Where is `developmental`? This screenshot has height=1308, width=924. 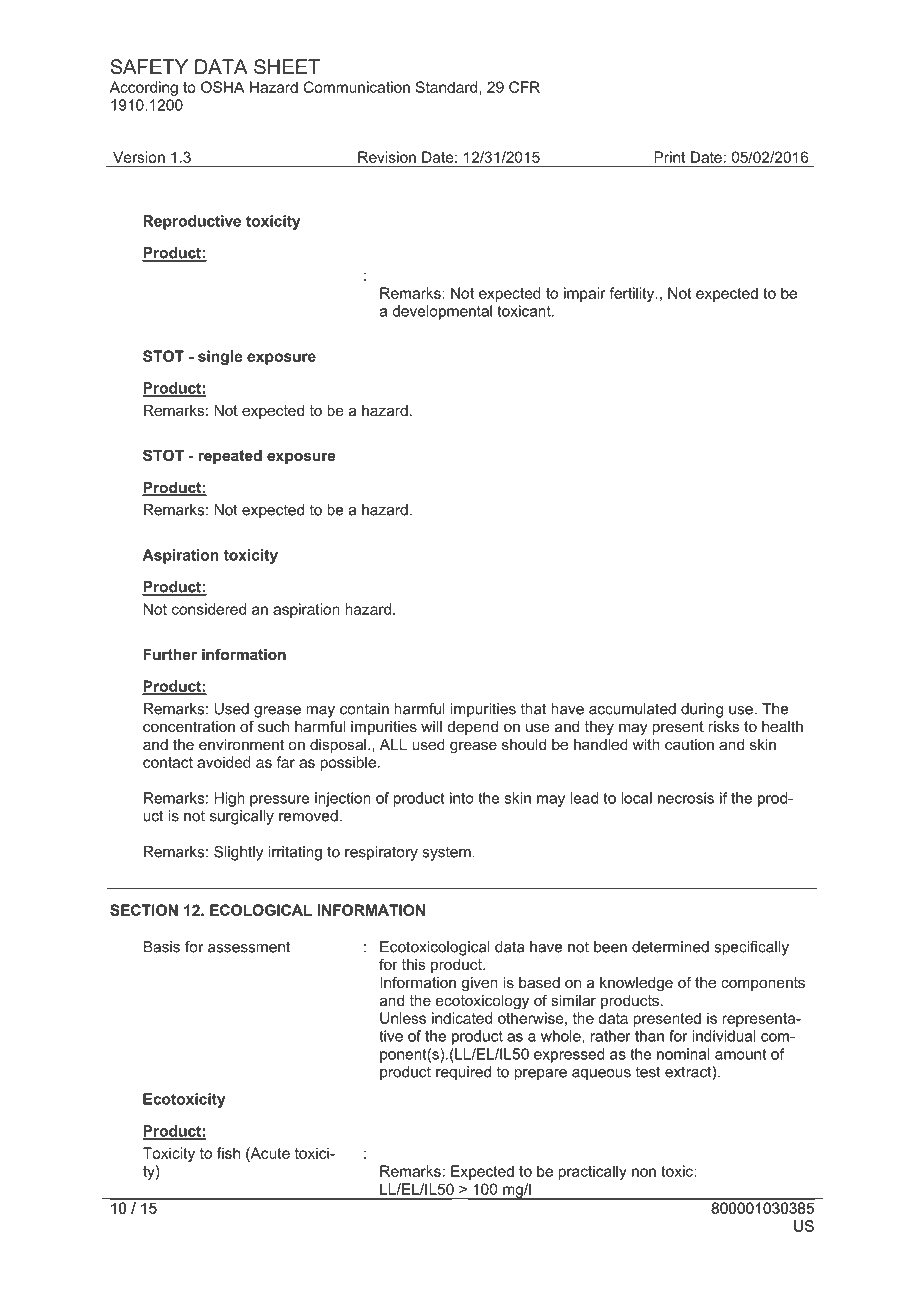 developmental is located at coordinates (442, 312).
